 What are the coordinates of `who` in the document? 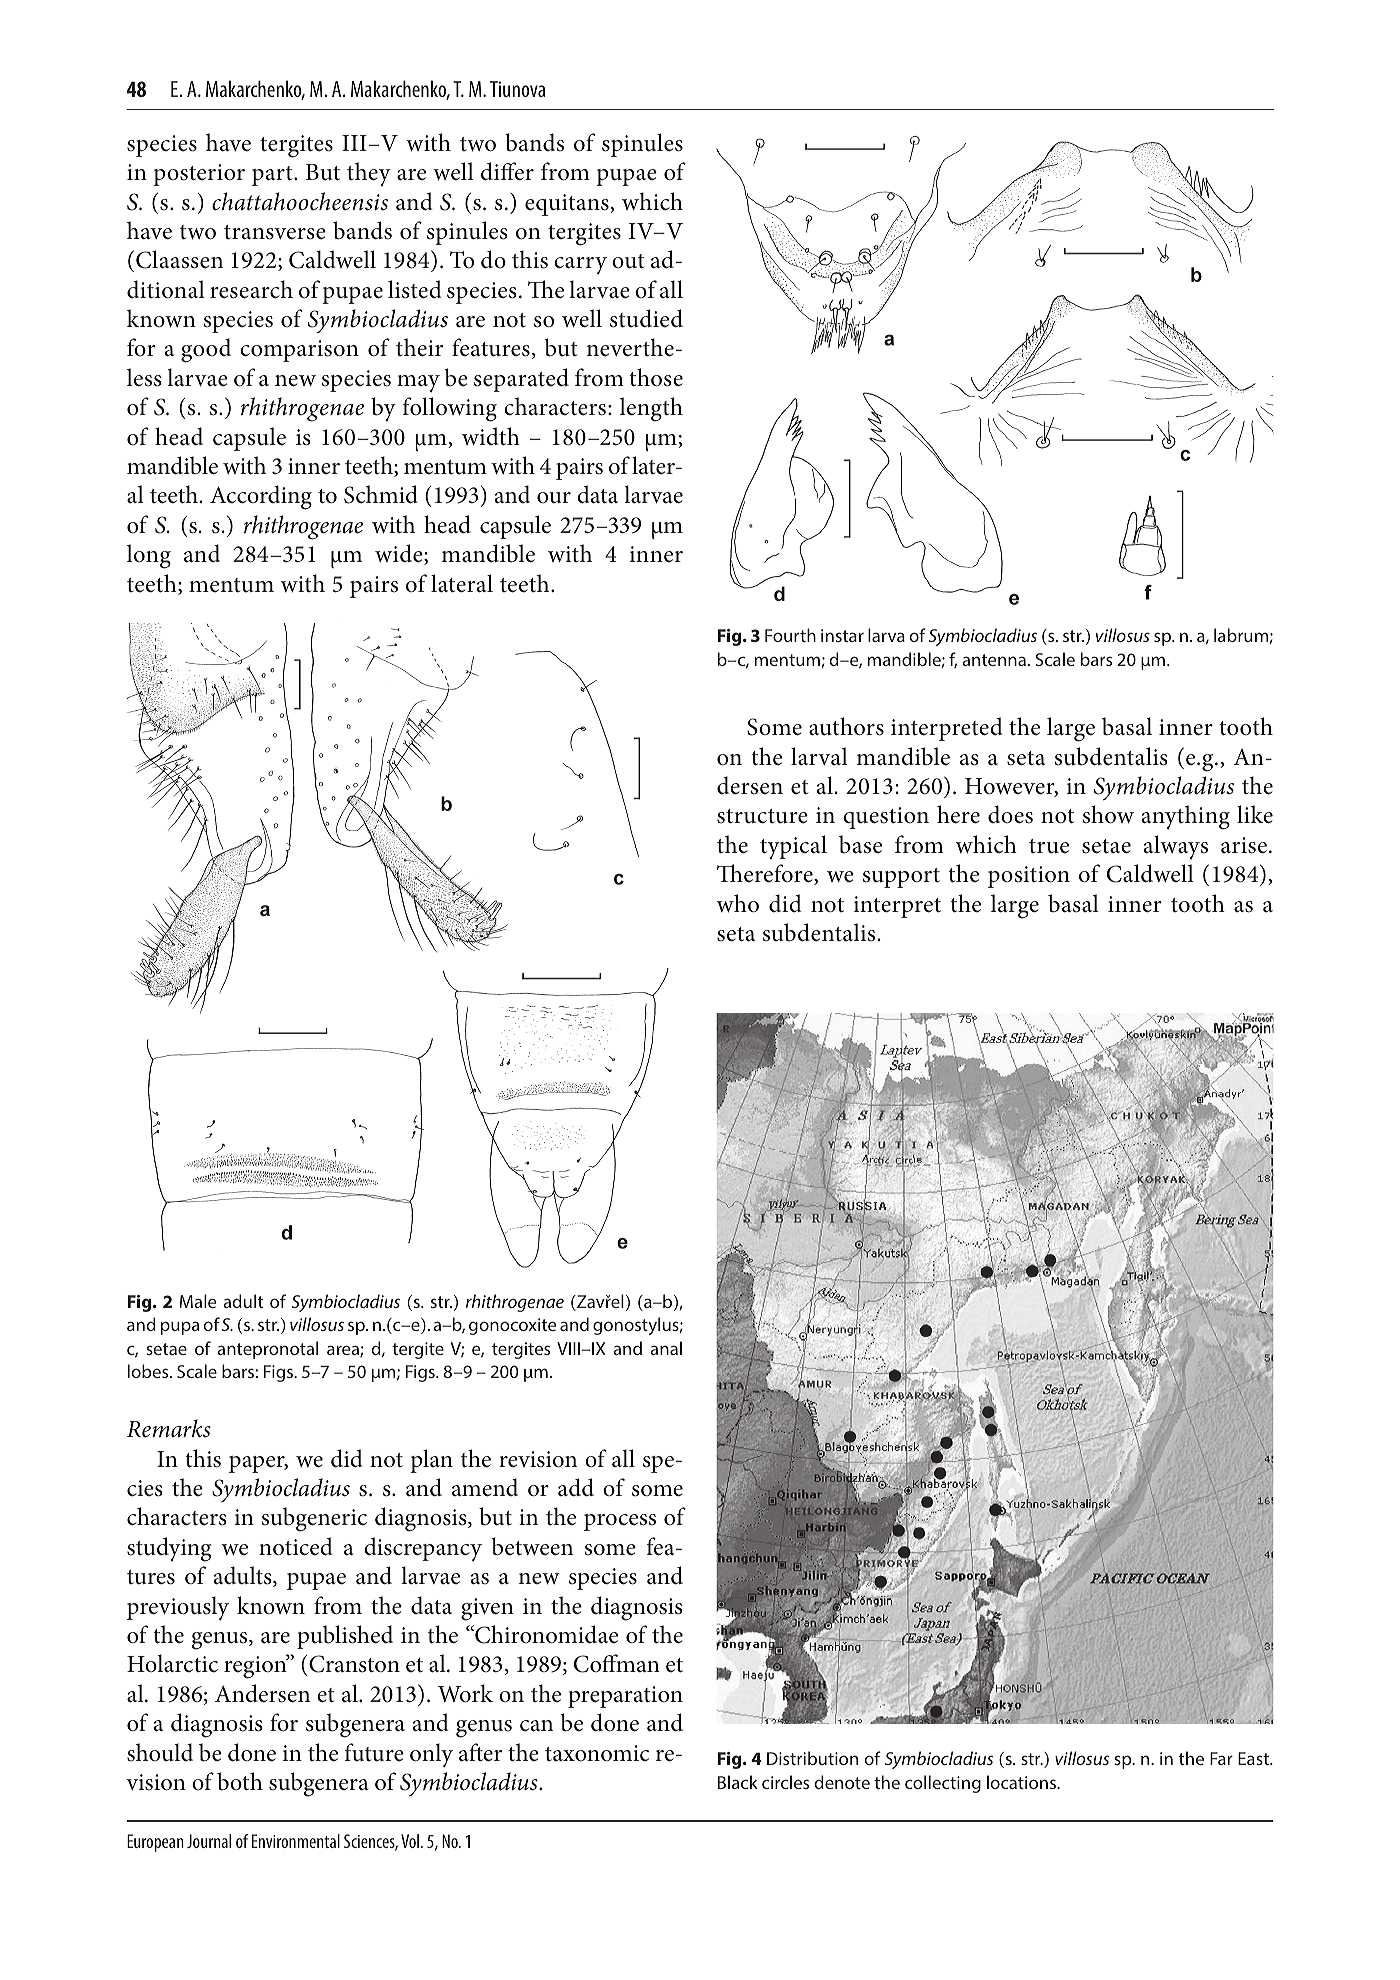 It's located at (738, 903).
